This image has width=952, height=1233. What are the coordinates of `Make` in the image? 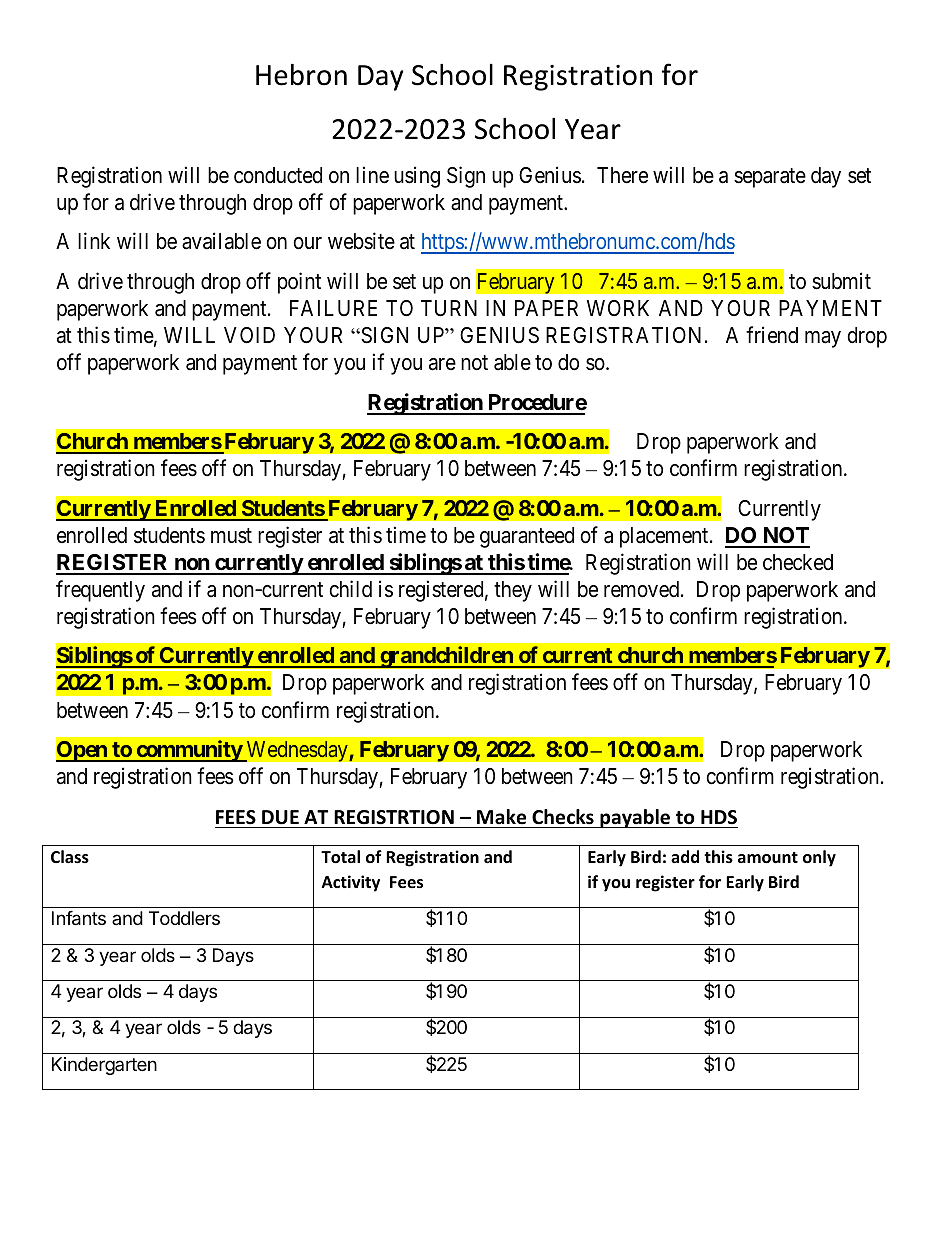 It's located at (501, 817).
